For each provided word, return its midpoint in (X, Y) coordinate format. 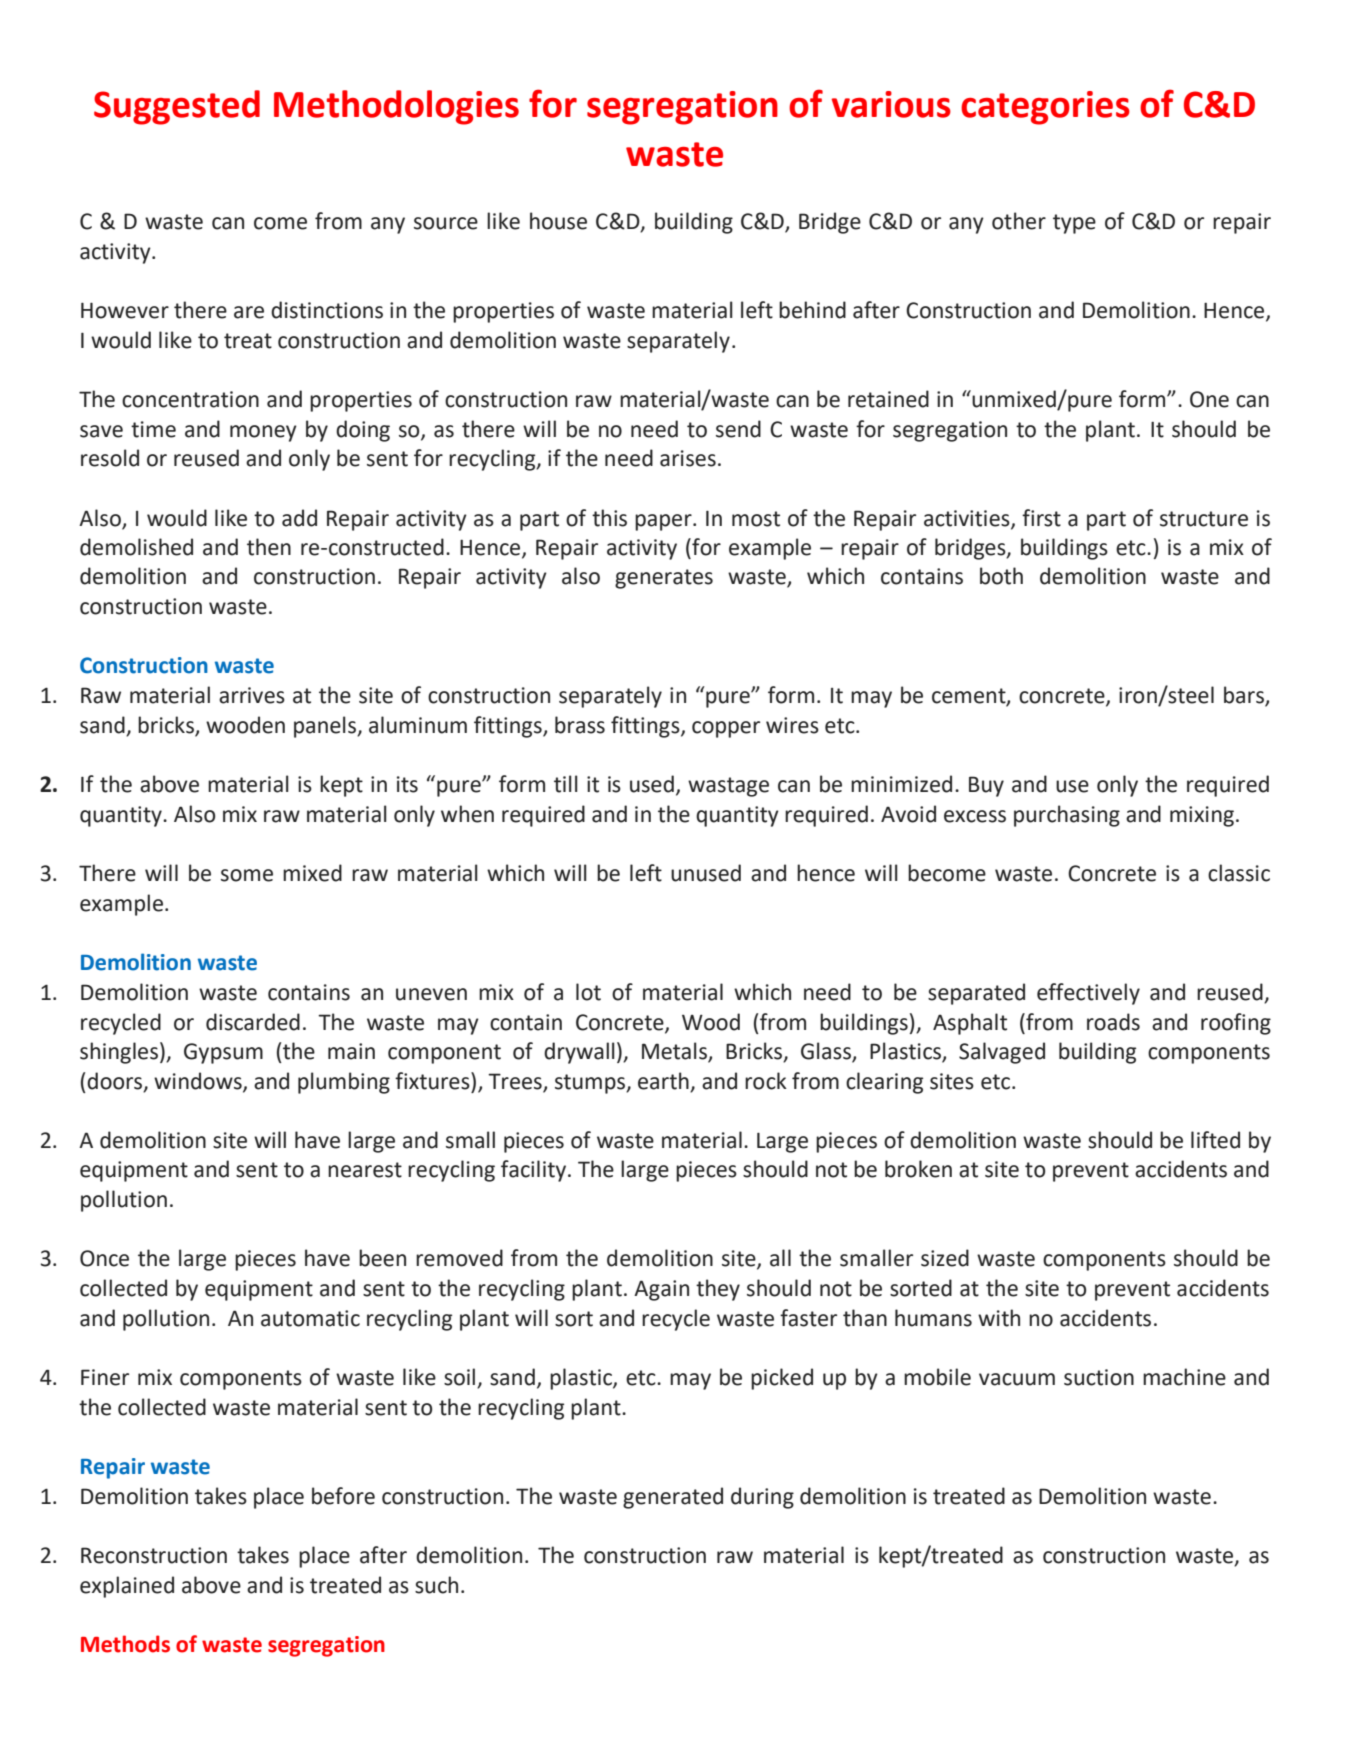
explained (127, 1587)
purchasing (1067, 816)
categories (1045, 108)
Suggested (177, 107)
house (558, 221)
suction (1099, 1377)
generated (673, 1498)
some (247, 875)
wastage (728, 787)
